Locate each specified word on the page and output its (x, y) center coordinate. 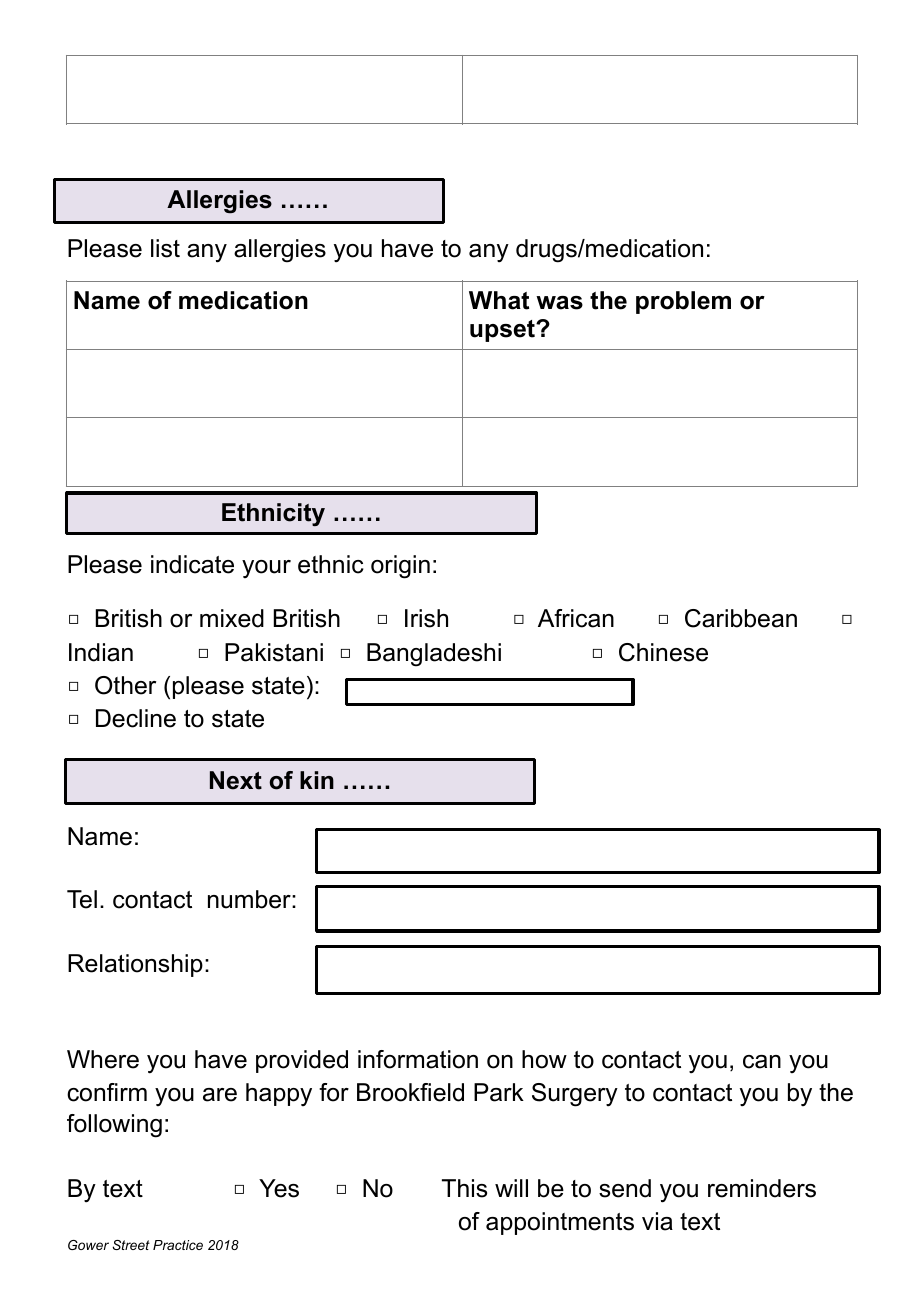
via (657, 1221)
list (165, 248)
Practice (178, 1245)
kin (317, 780)
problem (683, 302)
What (499, 300)
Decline (136, 718)
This (464, 1188)
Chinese (663, 652)
